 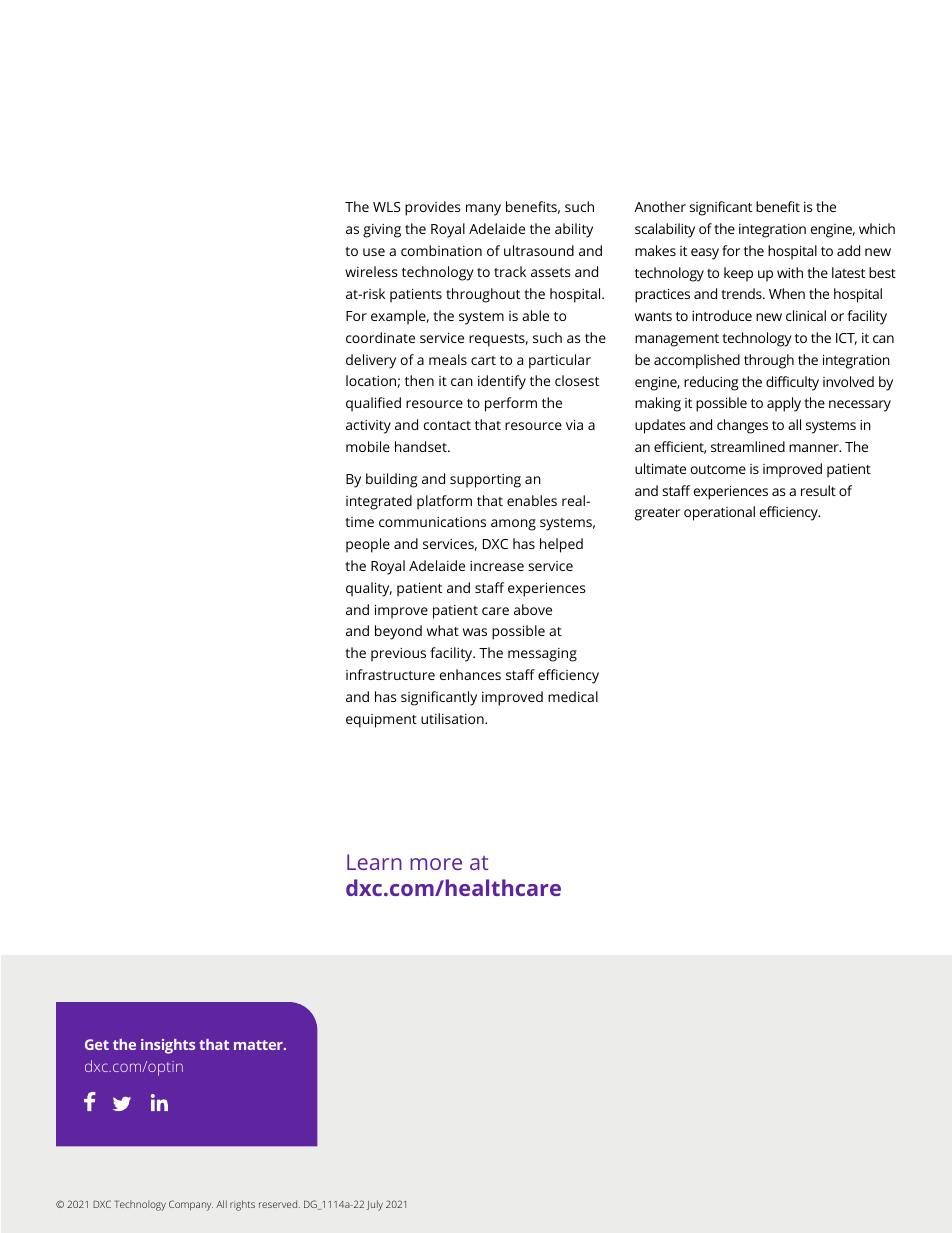 What do you see at coordinates (191, 1205) in the page?
I see `Company` at bounding box center [191, 1205].
